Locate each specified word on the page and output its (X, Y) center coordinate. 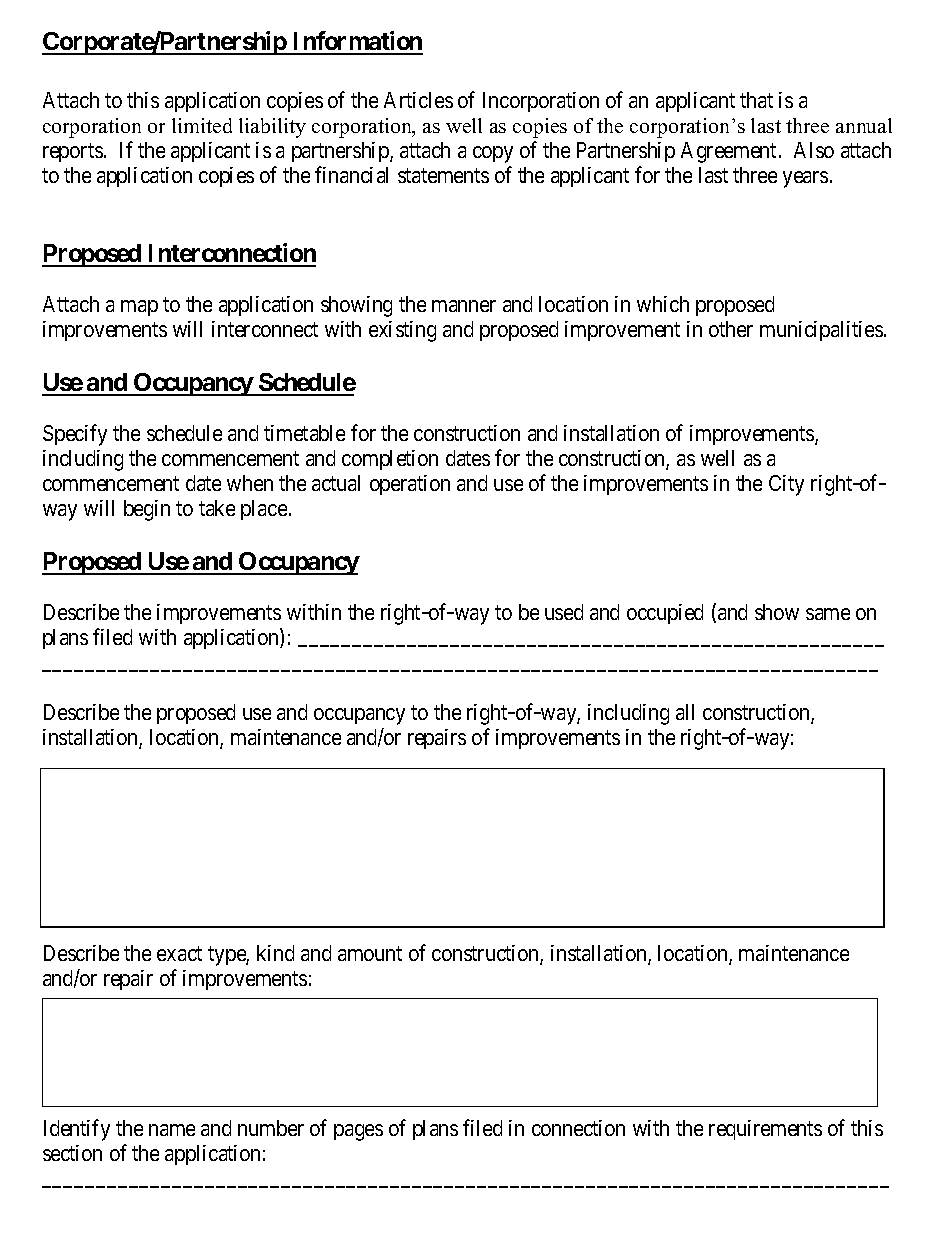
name (172, 1130)
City (786, 485)
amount (370, 953)
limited (202, 125)
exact (179, 953)
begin (147, 510)
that (756, 100)
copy (493, 154)
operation (410, 485)
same (828, 614)
